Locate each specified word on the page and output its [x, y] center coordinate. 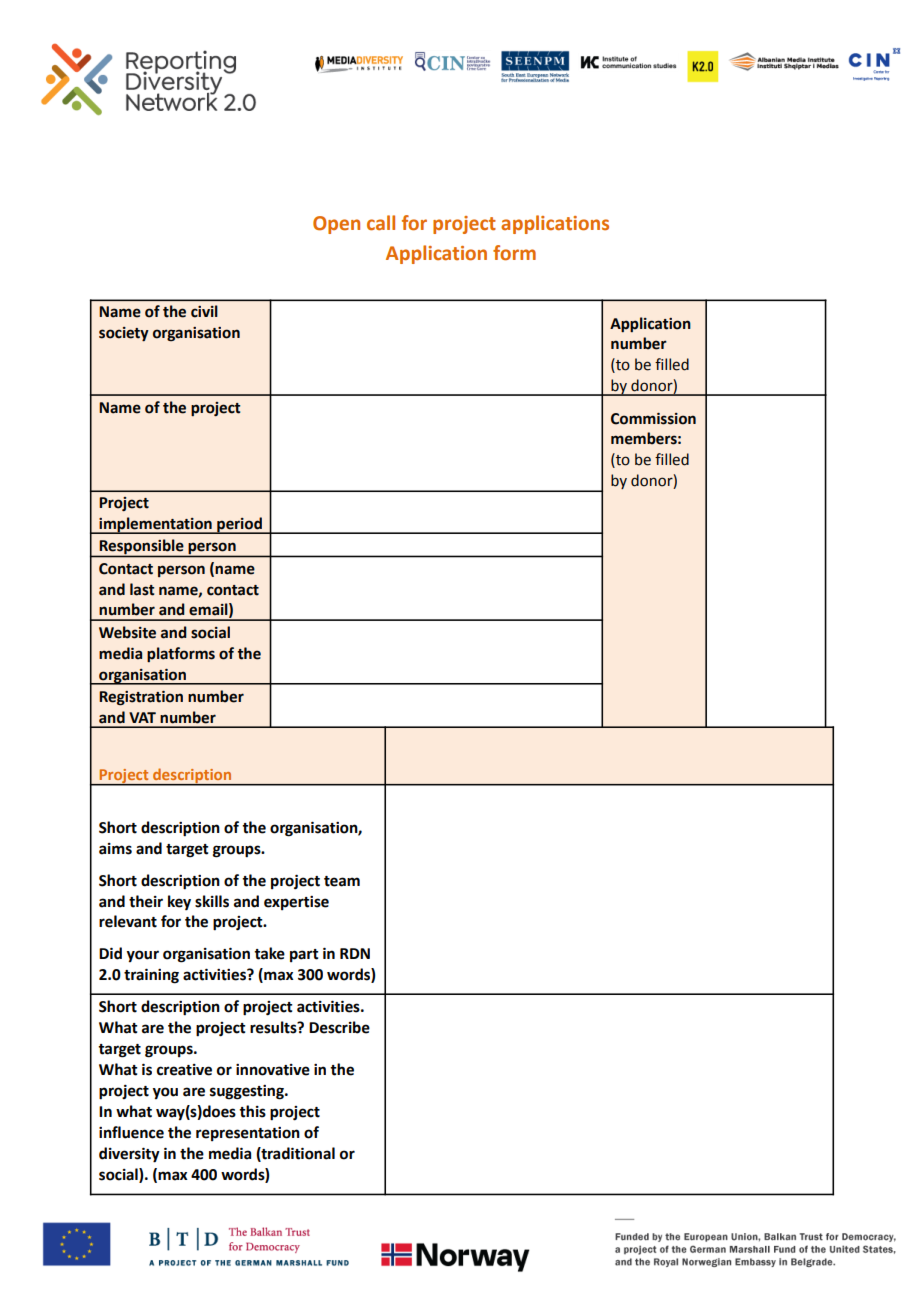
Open [336, 225]
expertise [296, 903]
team [342, 881]
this [252, 1111]
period [239, 525]
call [381, 223]
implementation [155, 525]
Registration [141, 698]
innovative [273, 1070]
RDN [355, 953]
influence [131, 1132]
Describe [339, 1027]
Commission [653, 419]
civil [204, 311]
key [179, 903]
